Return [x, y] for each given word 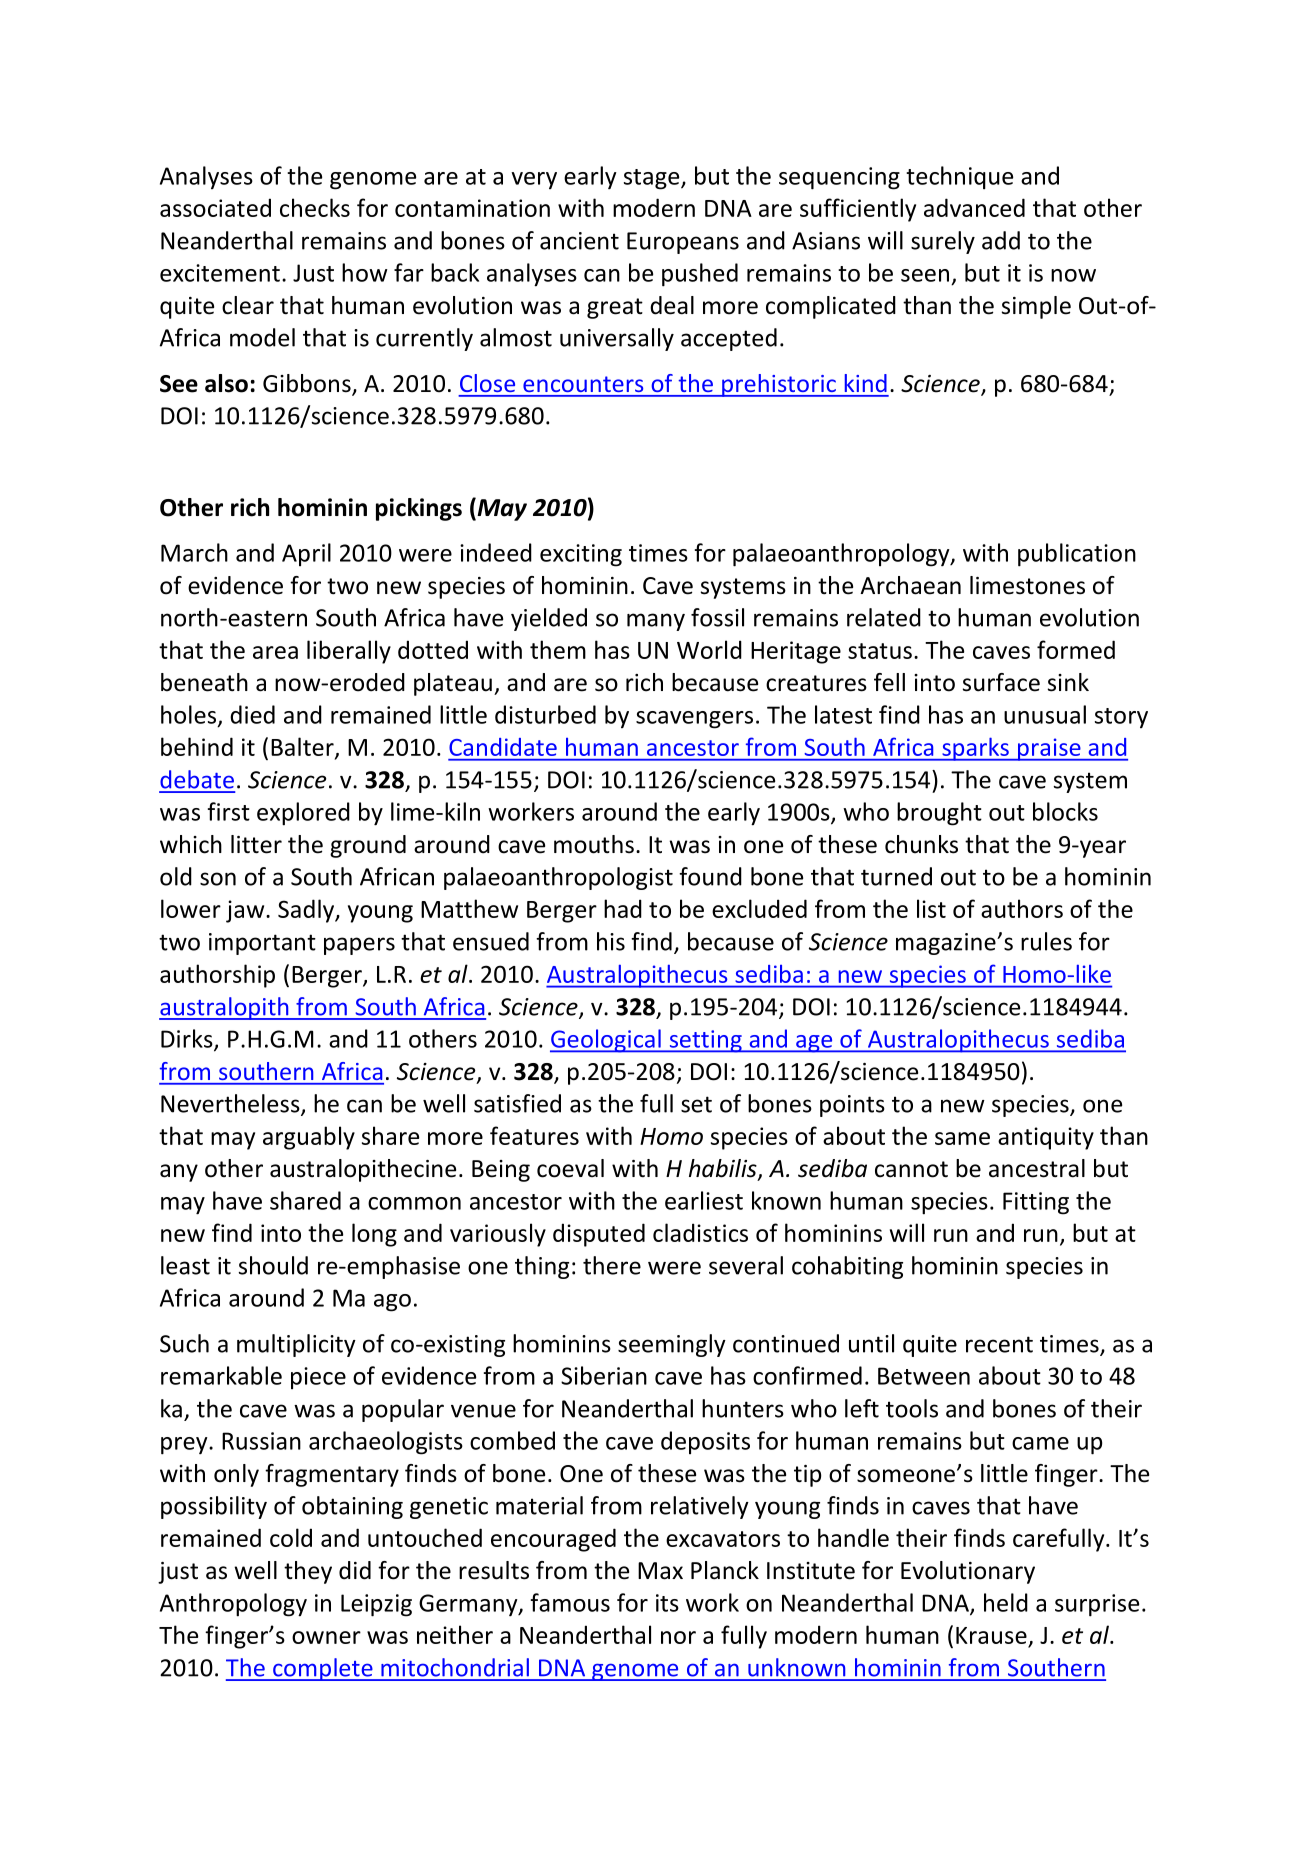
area [275, 652]
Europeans [683, 243]
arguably [309, 1138]
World [709, 649]
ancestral [1037, 1168]
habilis [724, 1169]
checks [315, 207]
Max [660, 1571]
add [1001, 240]
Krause [992, 1637]
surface [1001, 682]
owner [326, 1637]
